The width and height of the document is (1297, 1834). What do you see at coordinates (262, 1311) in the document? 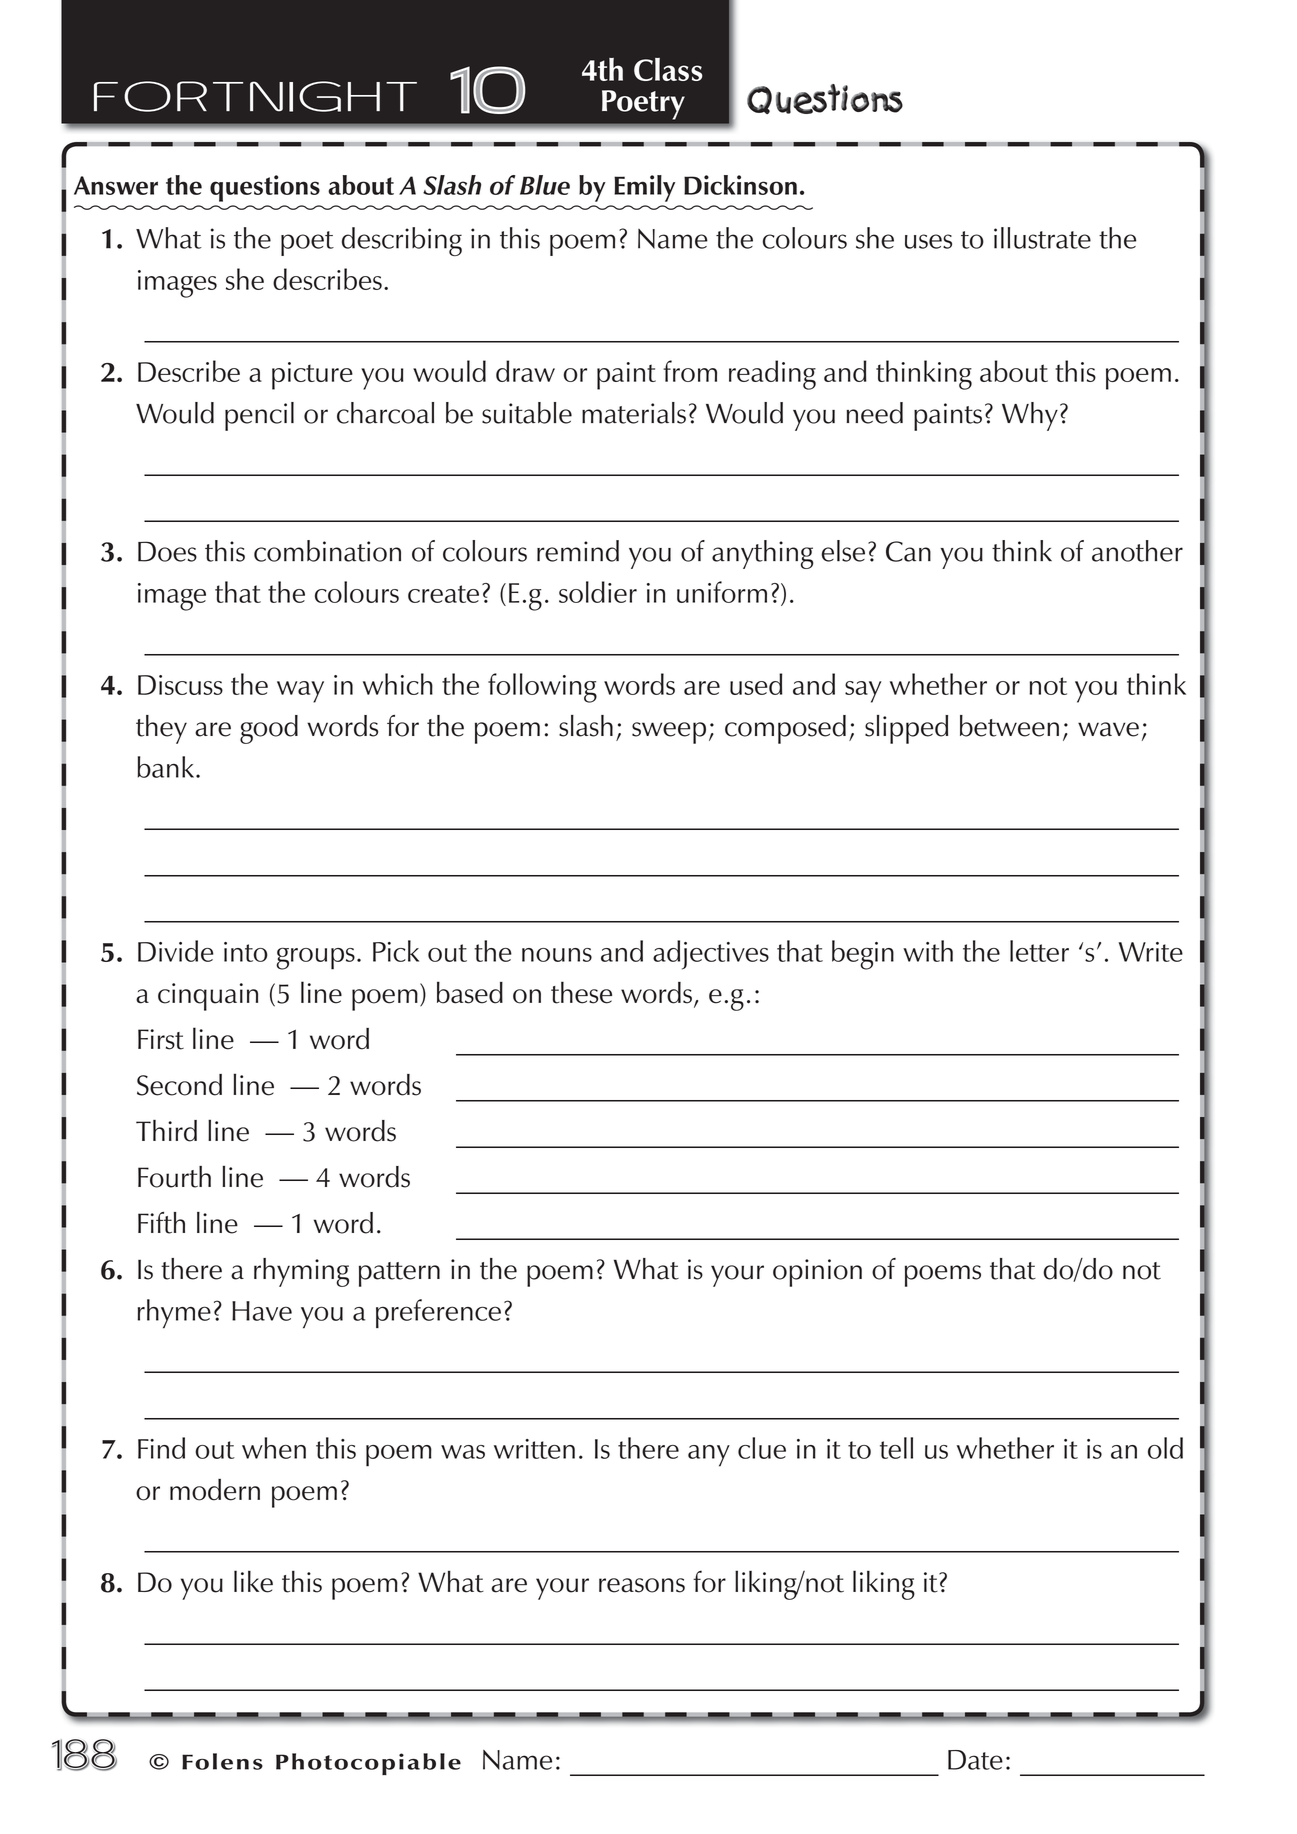
I see `Have` at bounding box center [262, 1311].
